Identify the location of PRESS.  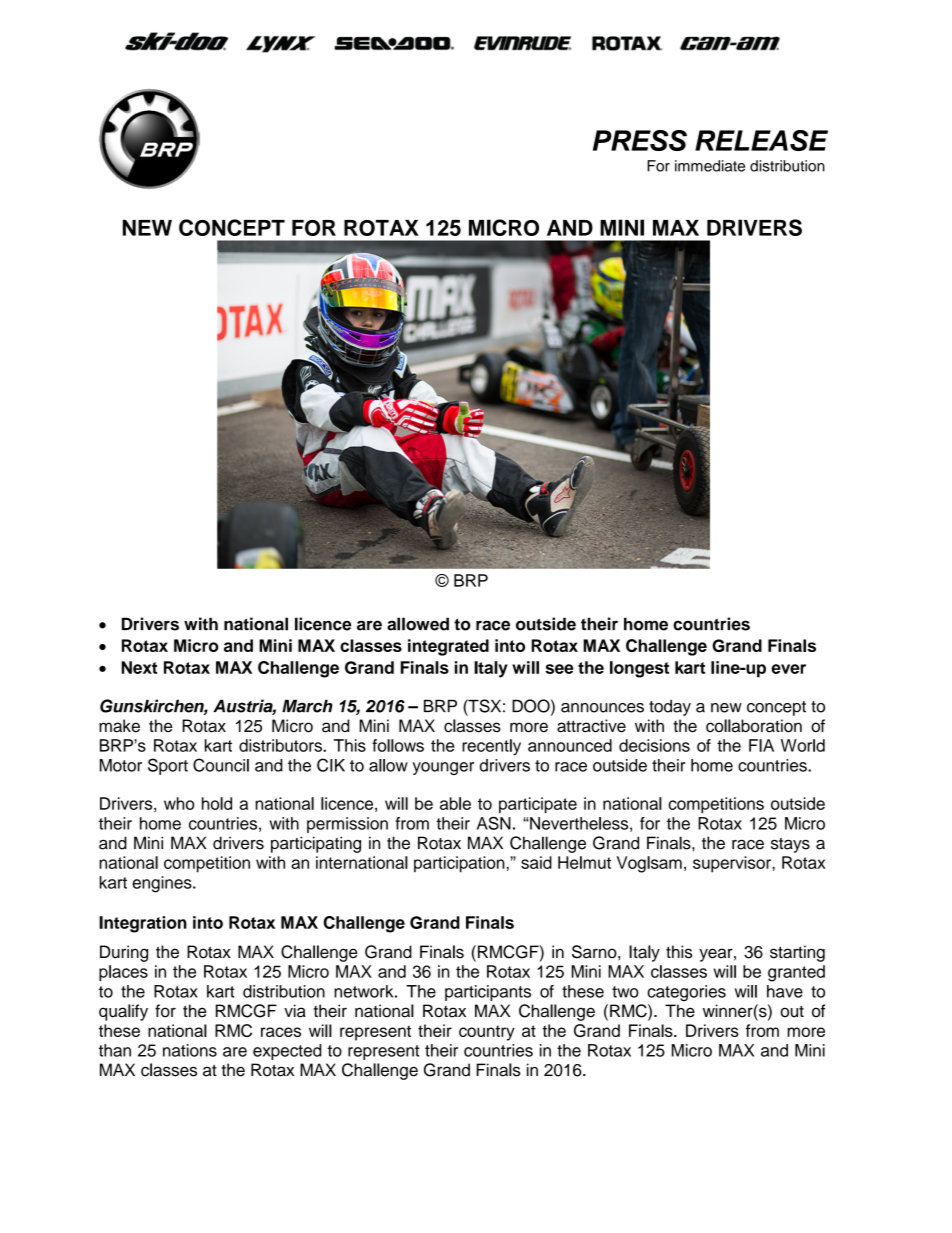
(640, 140).
